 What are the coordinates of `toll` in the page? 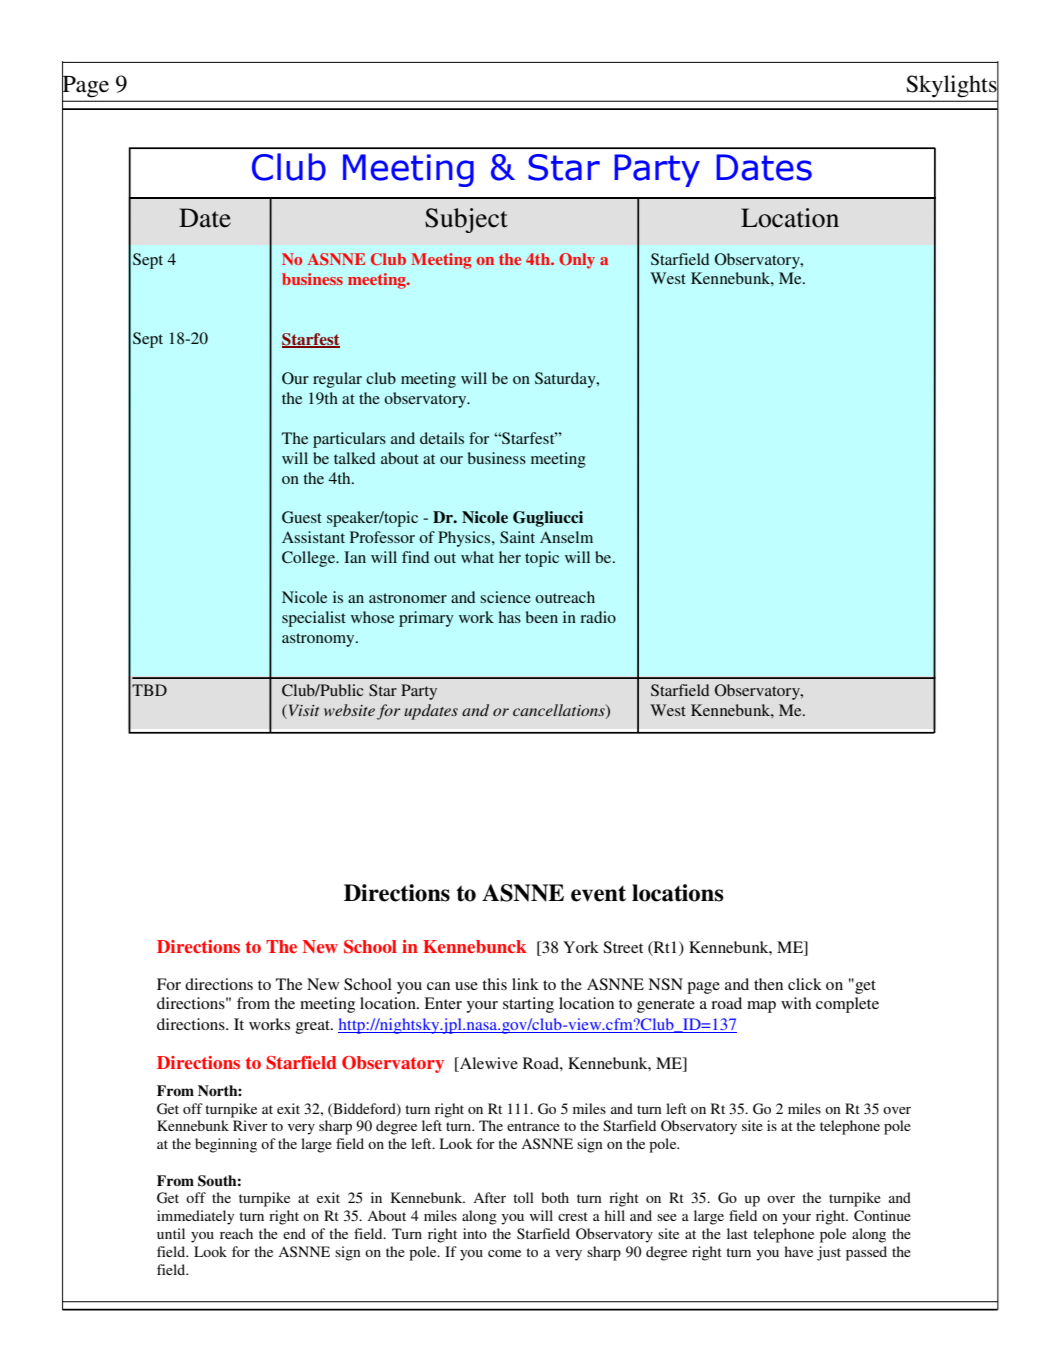 It's located at (523, 1197).
